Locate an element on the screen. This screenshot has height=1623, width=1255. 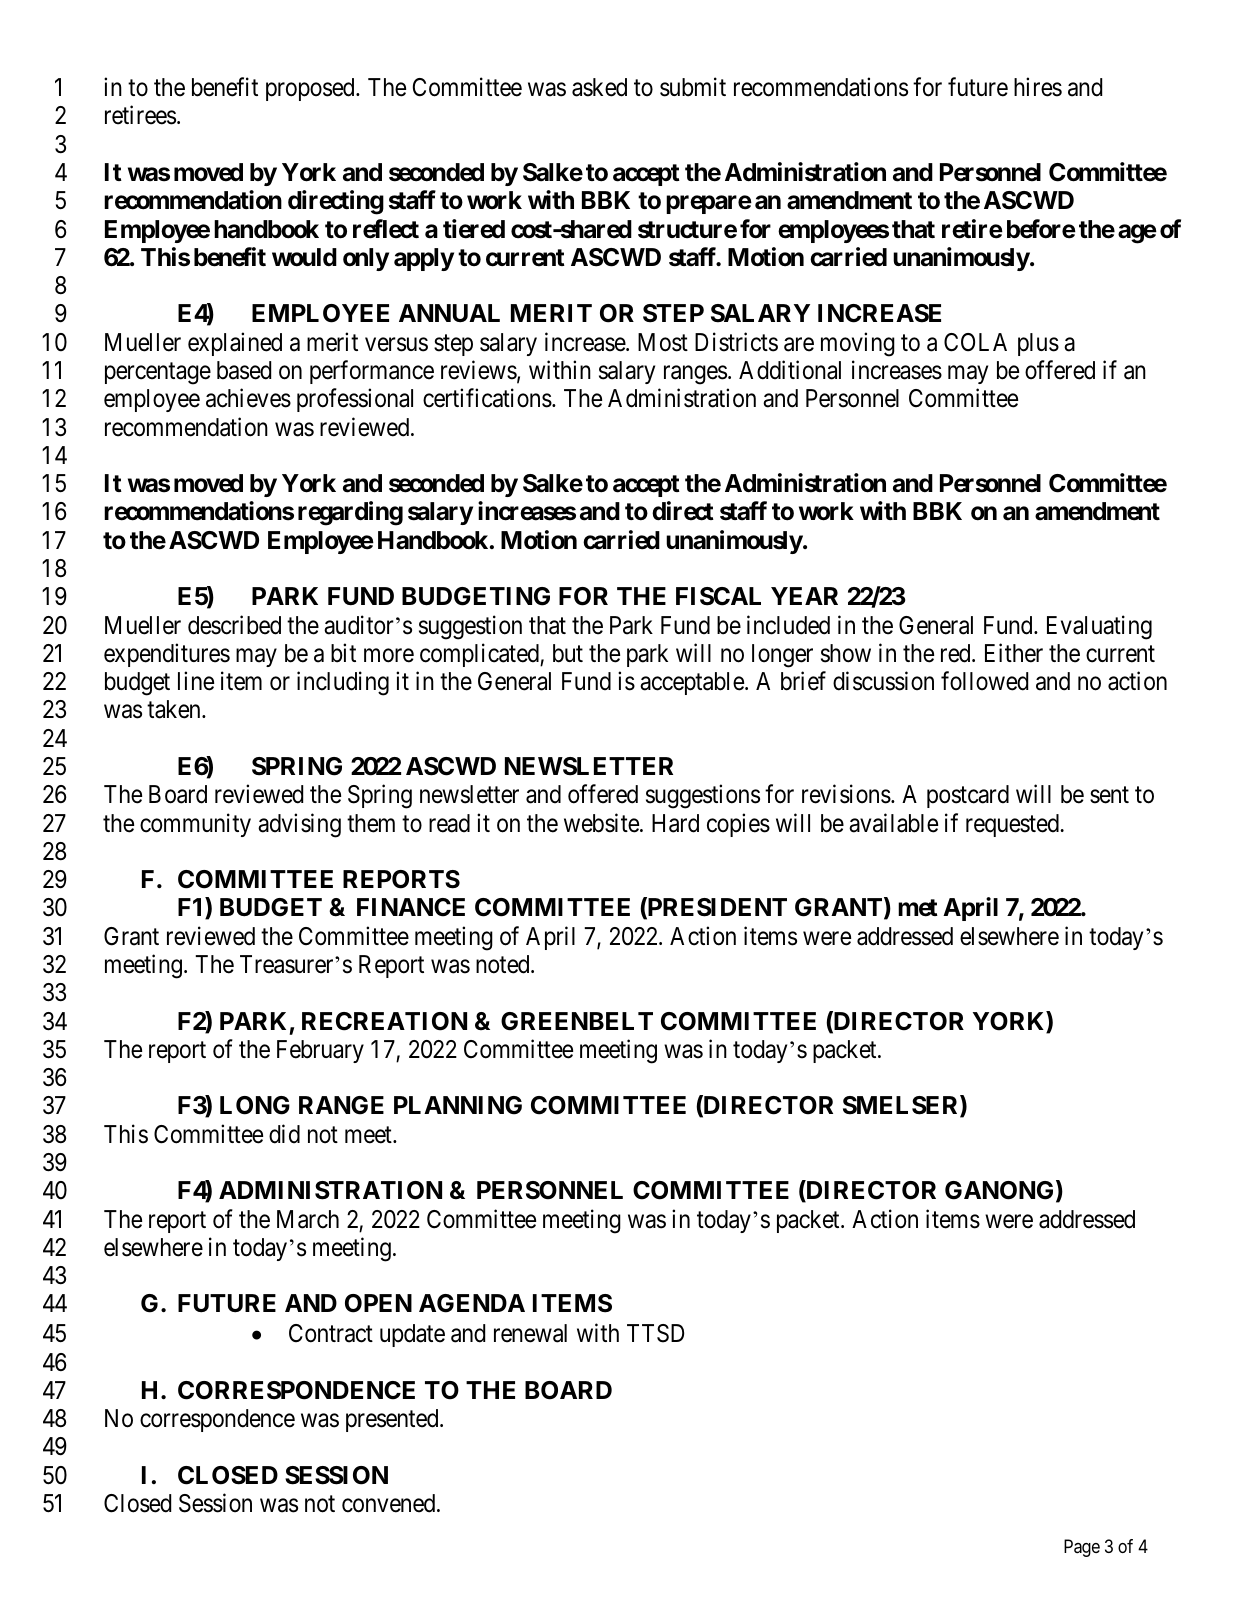
advising is located at coordinates (299, 825).
